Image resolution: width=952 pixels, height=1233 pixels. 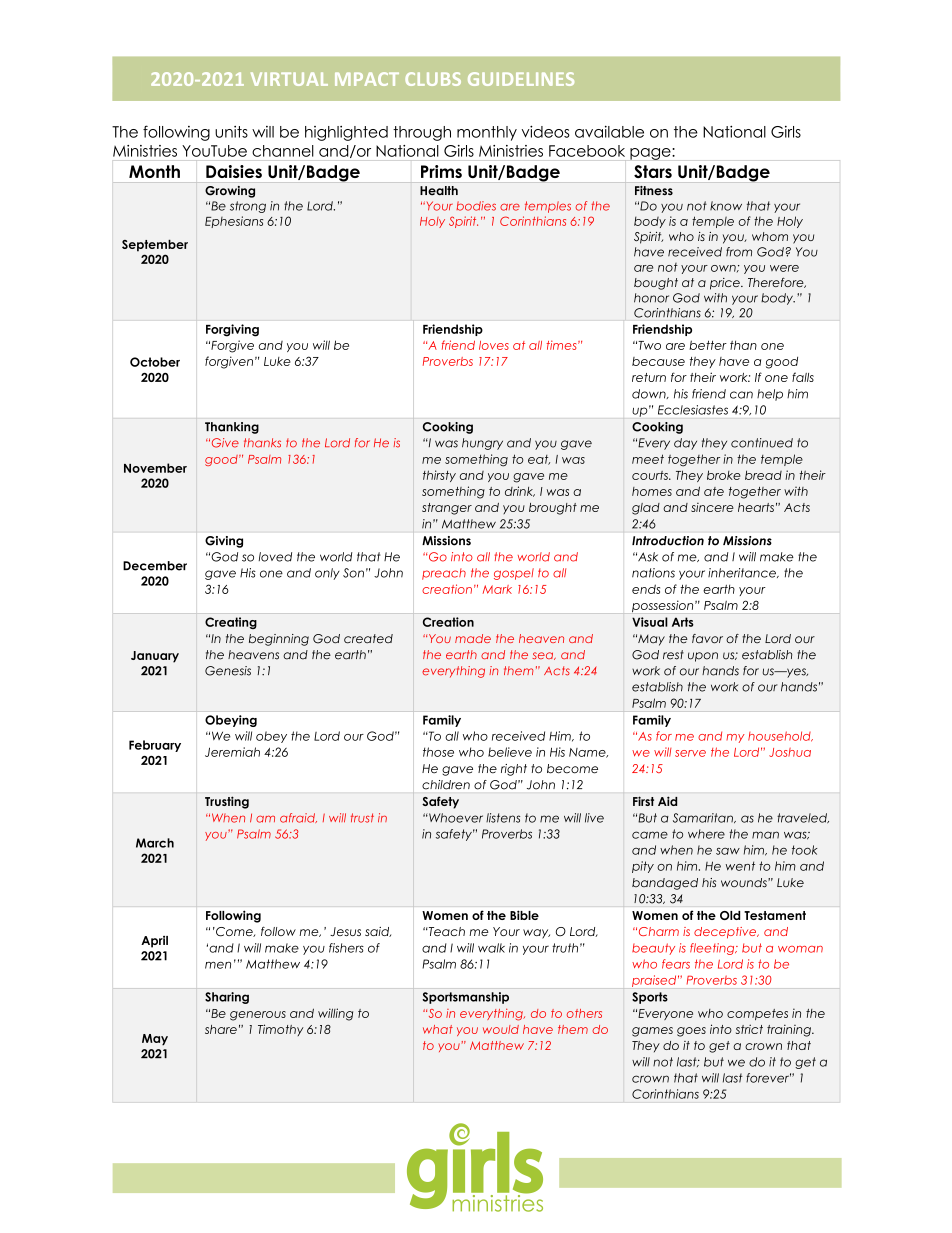 What do you see at coordinates (521, 79) in the screenshot?
I see `GUIDELINES` at bounding box center [521, 79].
